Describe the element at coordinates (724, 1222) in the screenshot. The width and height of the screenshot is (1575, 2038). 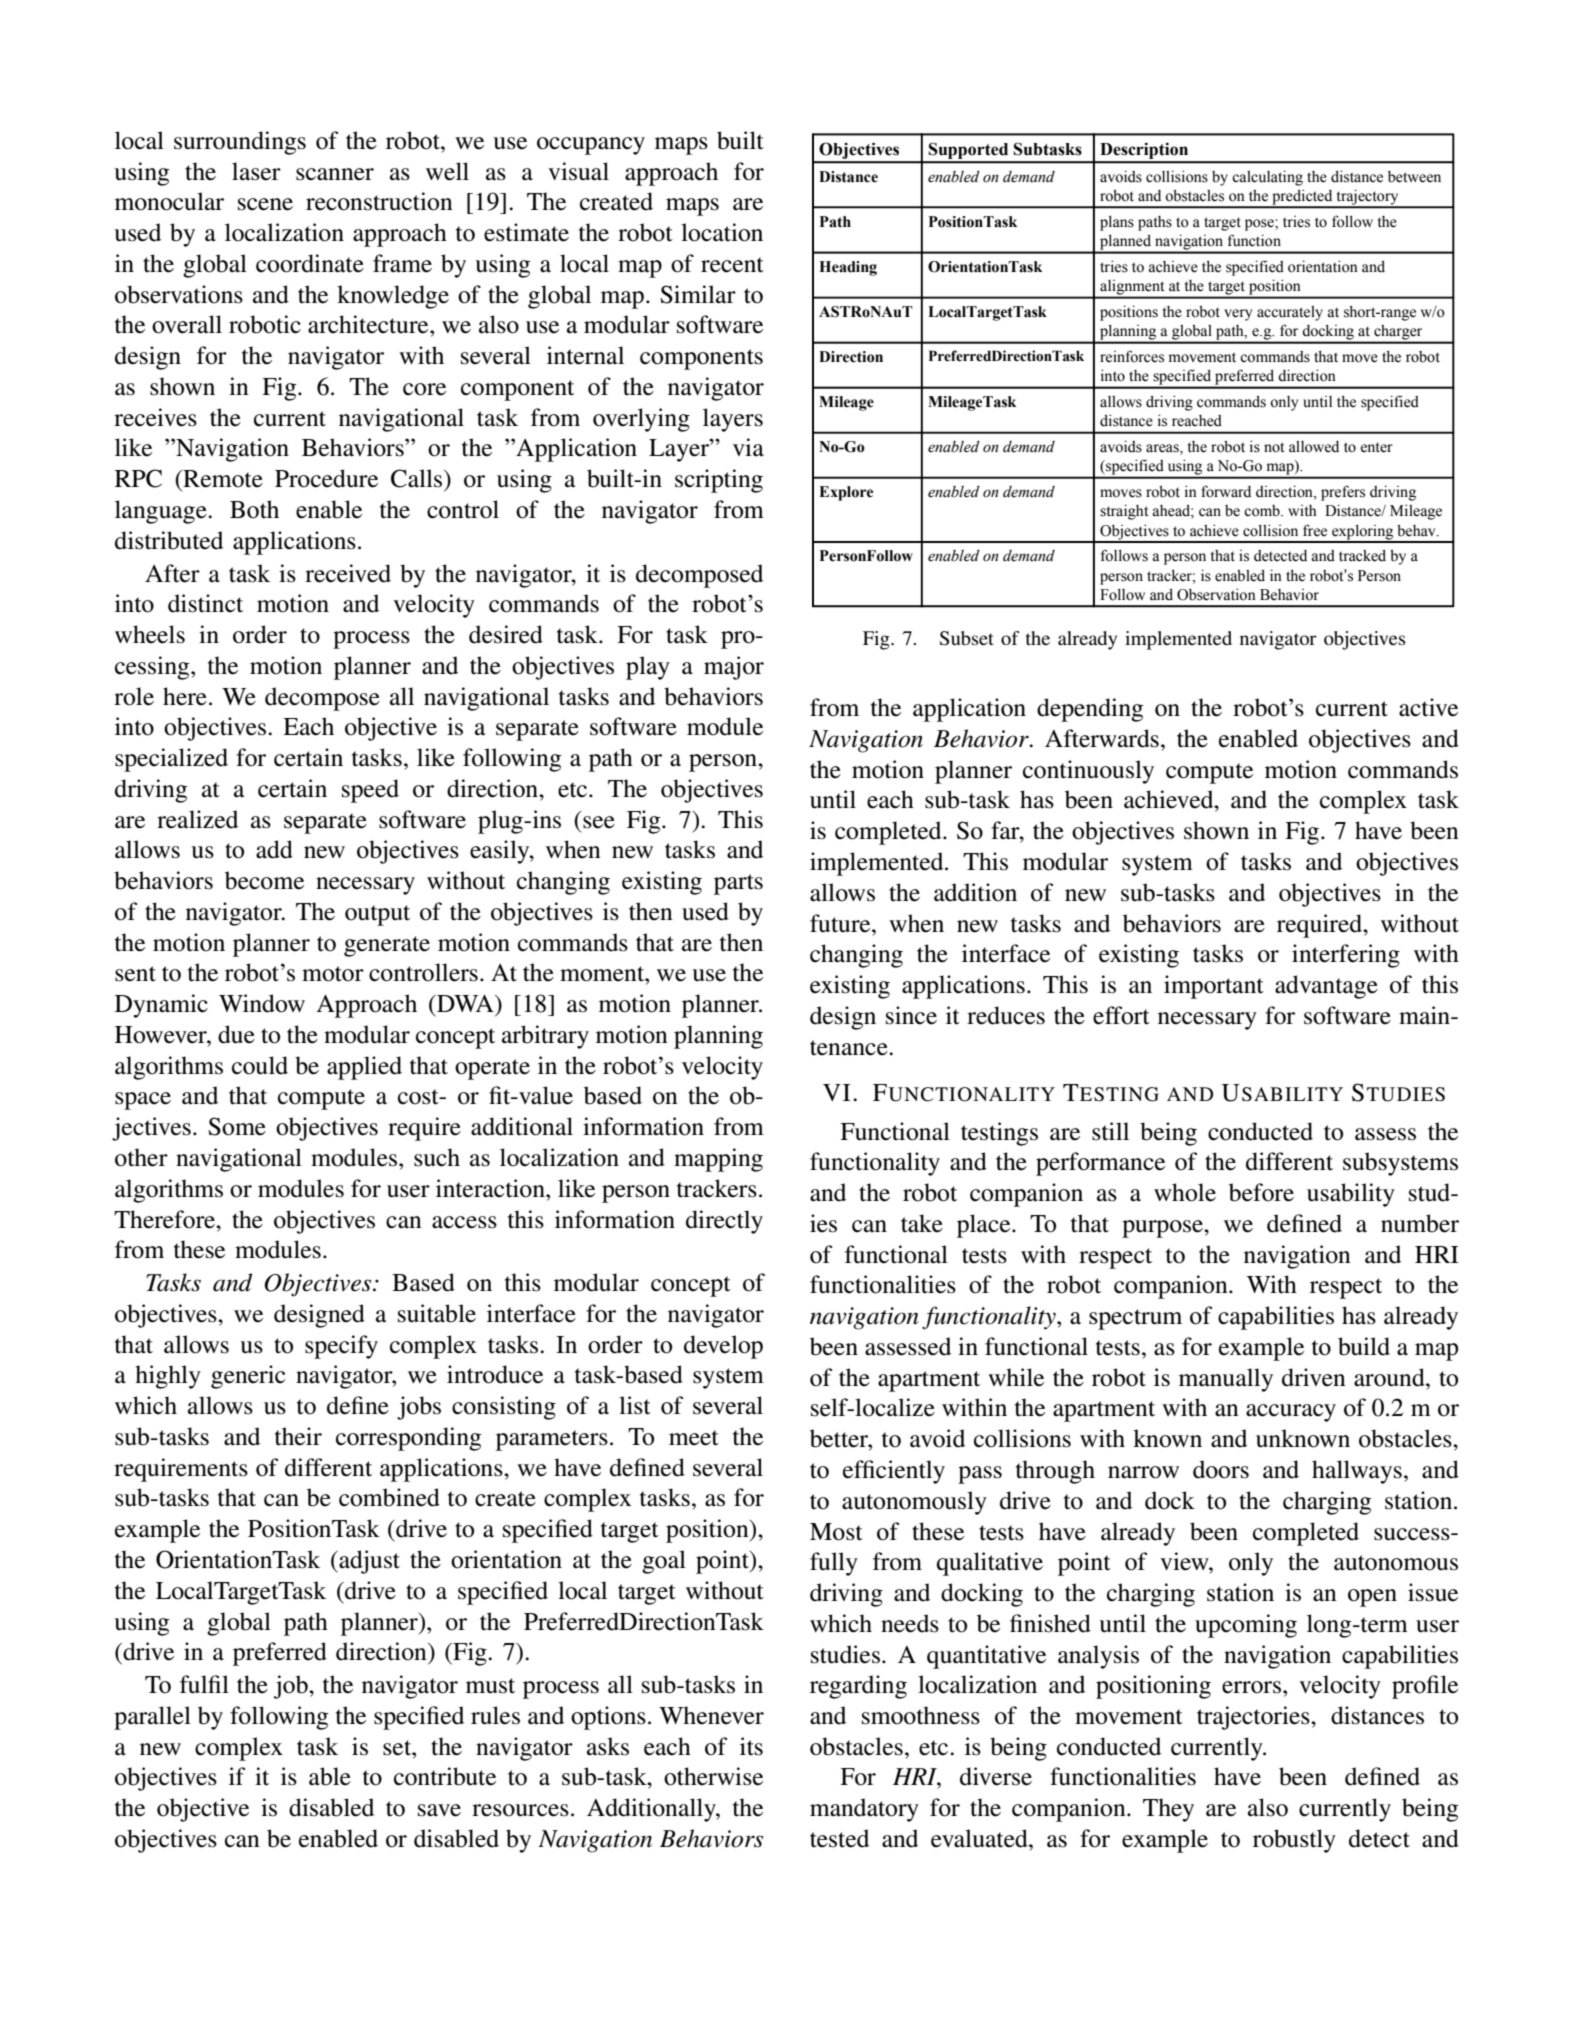
I see `directly` at that location.
